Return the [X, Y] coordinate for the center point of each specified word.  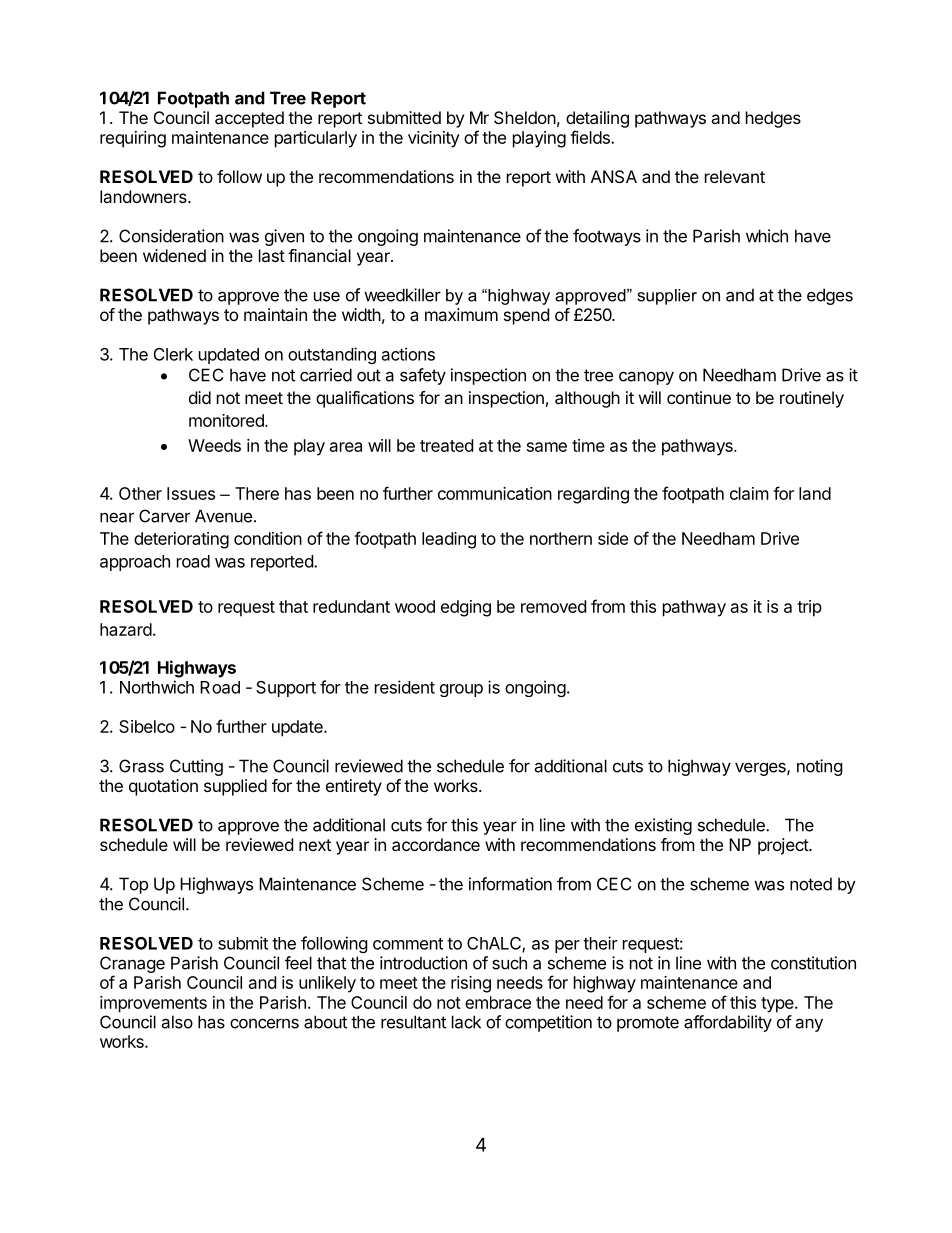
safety [423, 376]
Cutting [196, 767]
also [177, 1022]
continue [699, 397]
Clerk [173, 354]
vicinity [434, 139]
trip [809, 608]
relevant [735, 176]
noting [820, 767]
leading [449, 540]
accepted [249, 119]
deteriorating [181, 540]
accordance [436, 844]
